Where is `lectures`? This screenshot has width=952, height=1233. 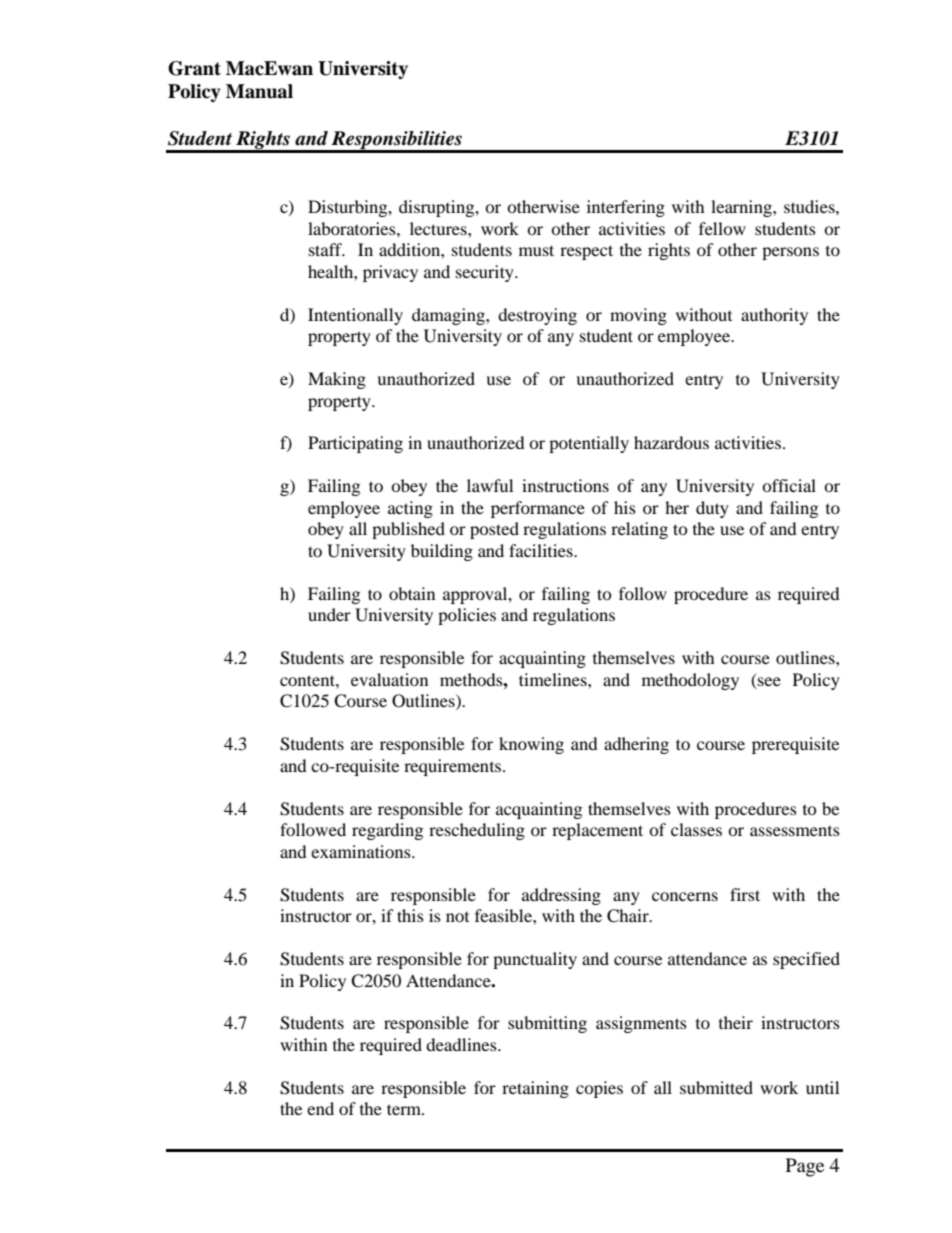
lectures is located at coordinates (439, 228).
